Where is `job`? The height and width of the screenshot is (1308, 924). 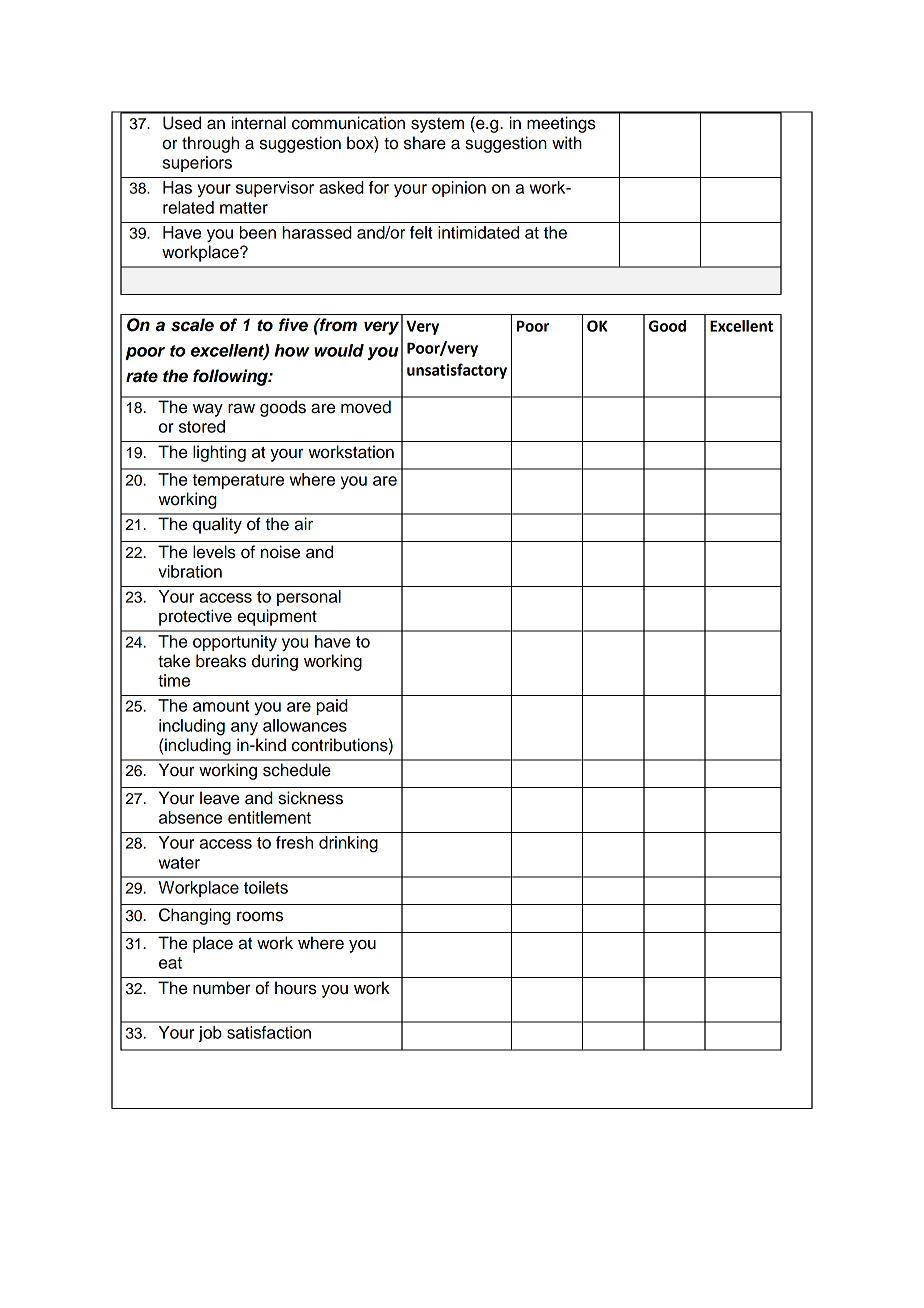
job is located at coordinates (210, 1034).
